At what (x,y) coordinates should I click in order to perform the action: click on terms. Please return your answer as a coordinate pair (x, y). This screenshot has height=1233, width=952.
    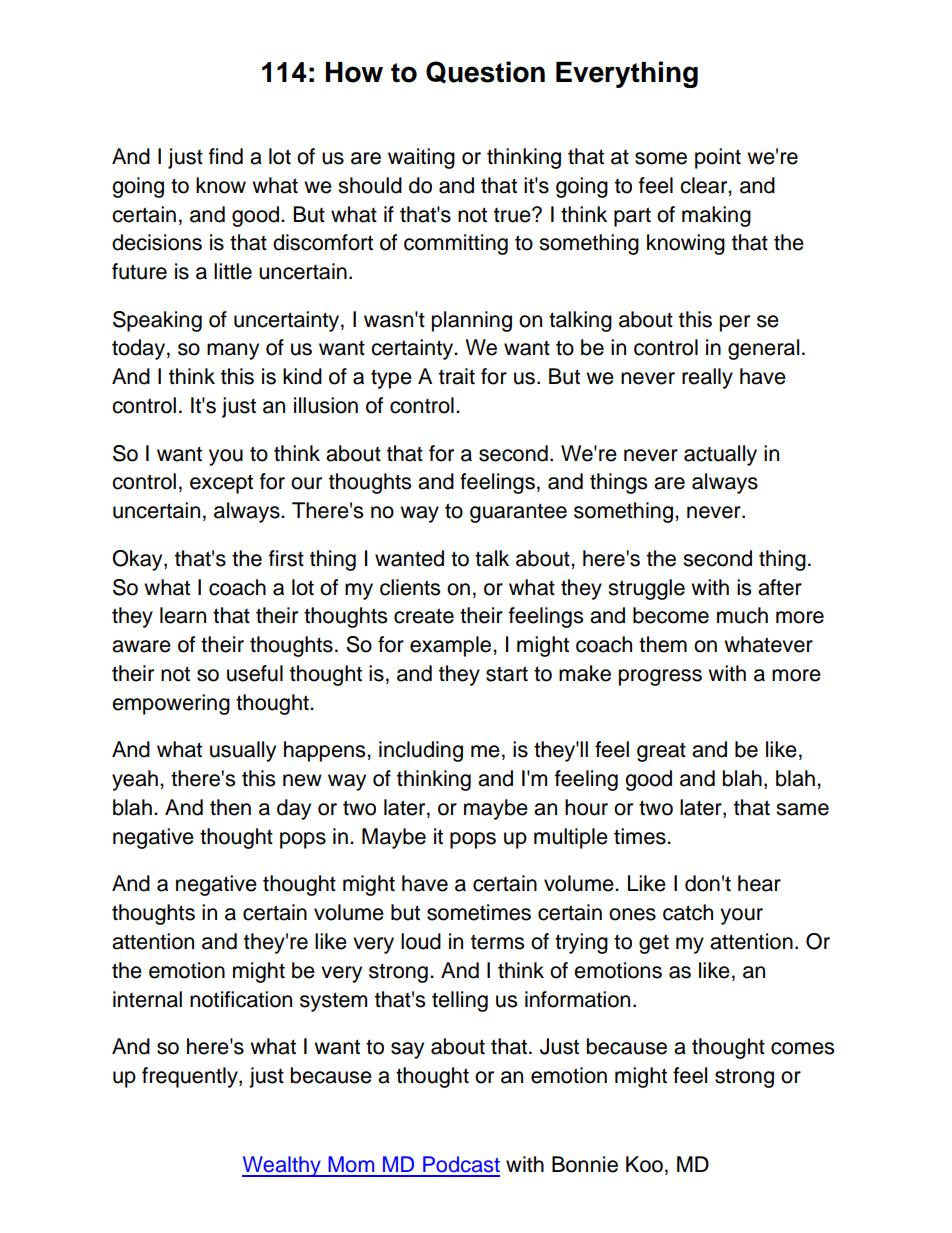
    Looking at the image, I should click on (497, 942).
